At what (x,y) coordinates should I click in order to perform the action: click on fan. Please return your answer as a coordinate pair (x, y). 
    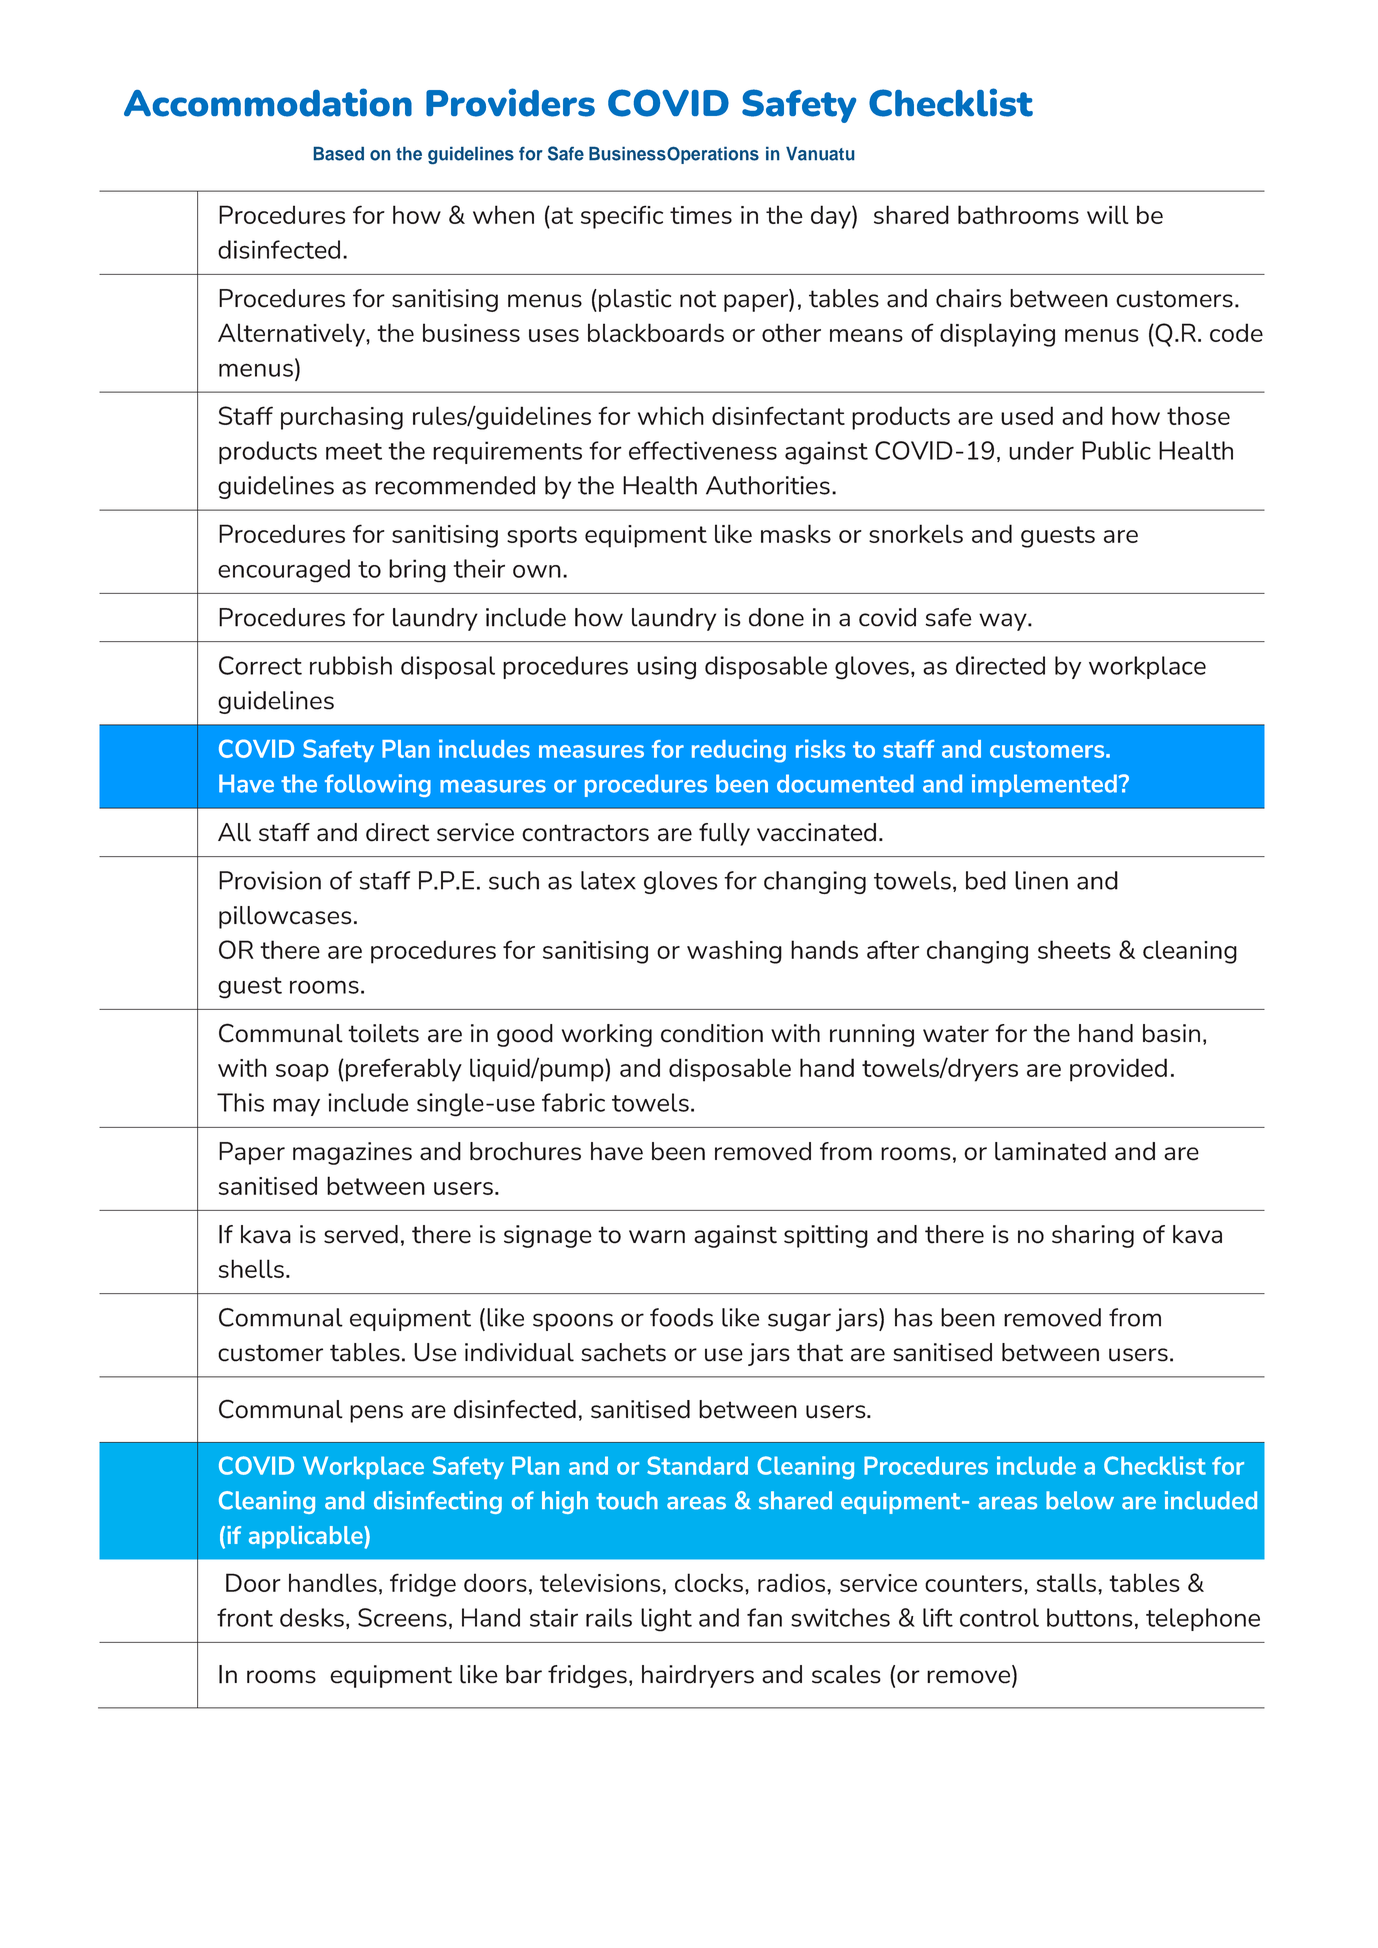
    Looking at the image, I should click on (764, 1617).
